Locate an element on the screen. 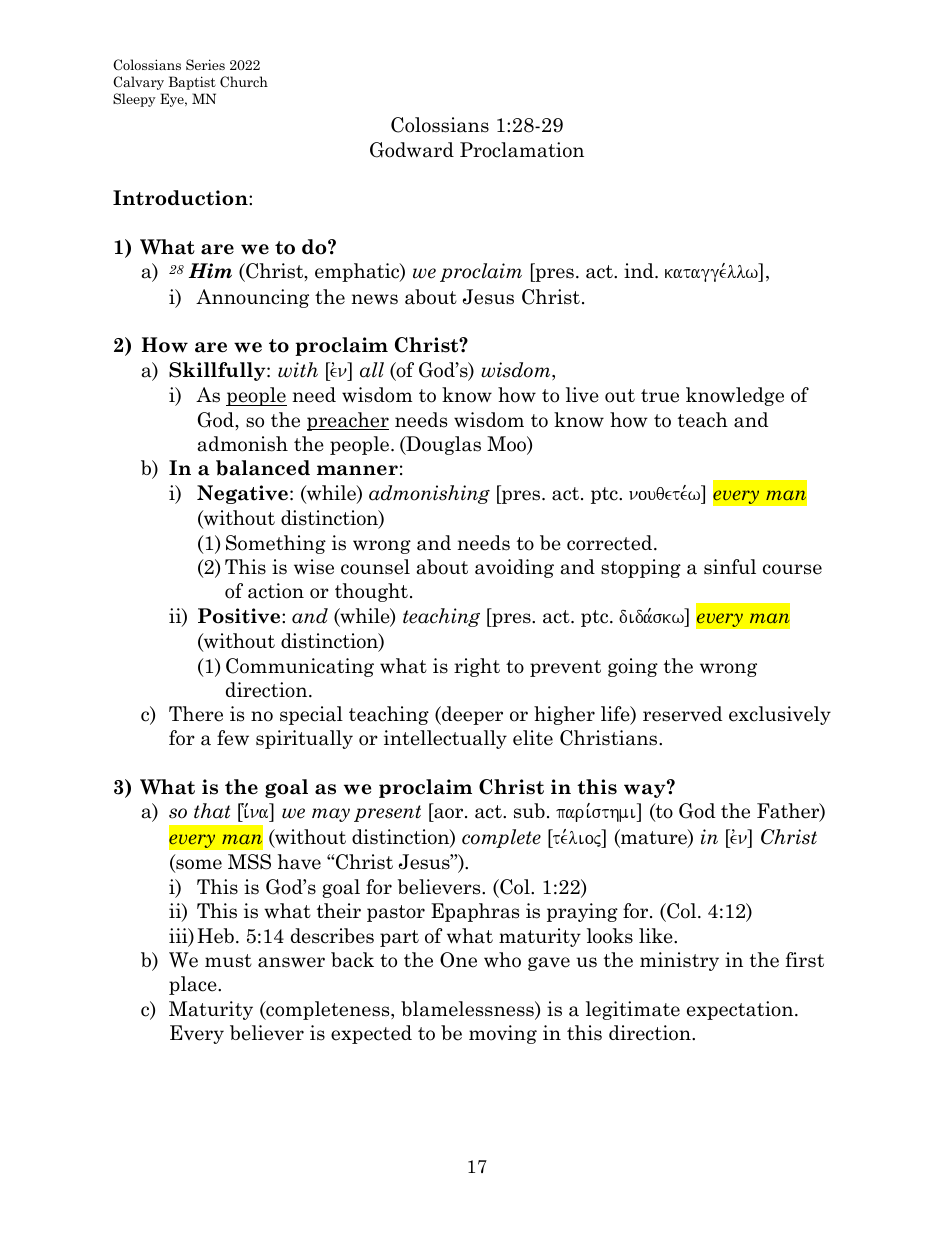 Image resolution: width=952 pixels, height=1233 pixels. intellectually is located at coordinates (445, 739).
